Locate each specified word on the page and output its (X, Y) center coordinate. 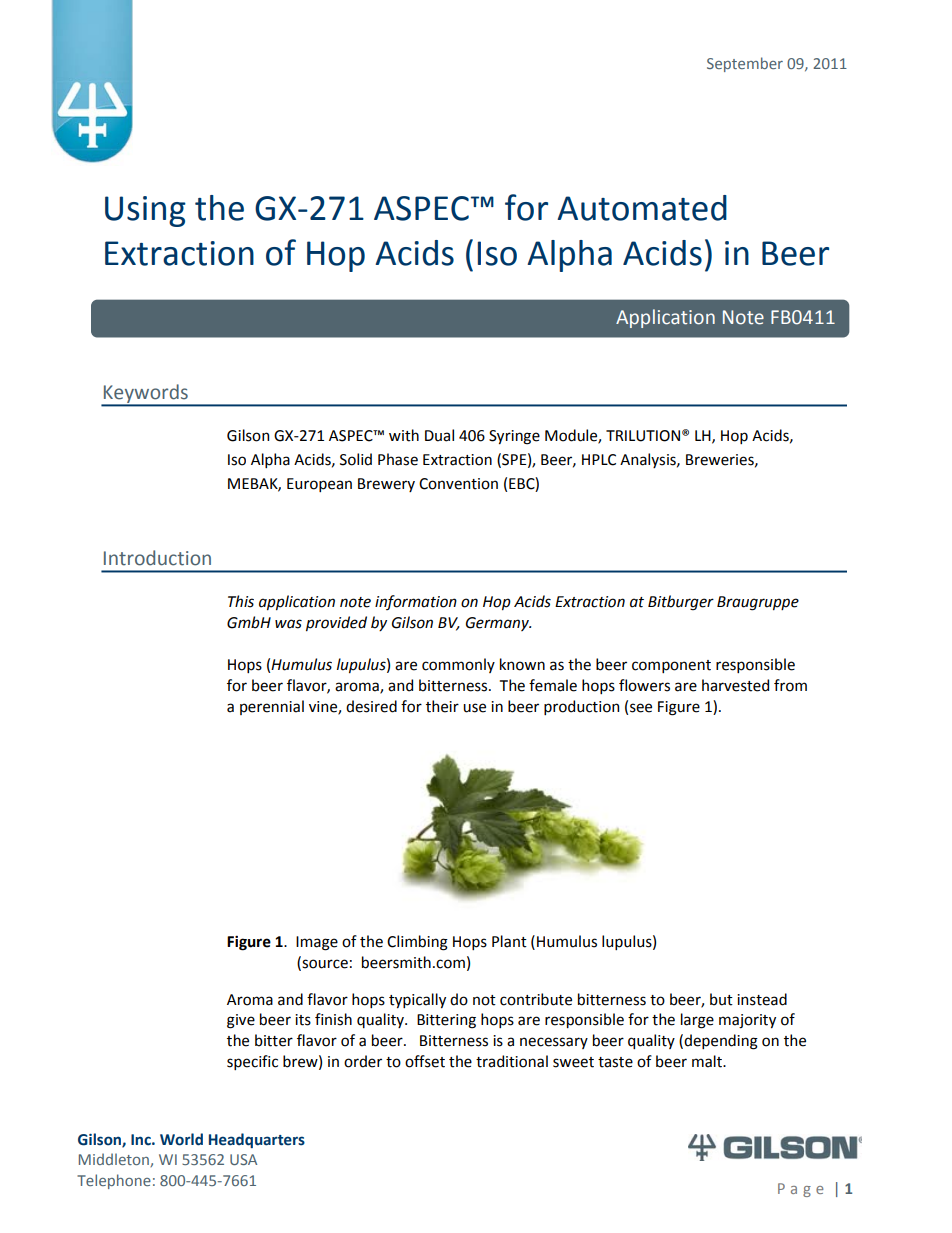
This (241, 601)
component (671, 666)
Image (317, 943)
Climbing (417, 943)
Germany (498, 624)
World (181, 1139)
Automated (642, 208)
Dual (439, 435)
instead (762, 999)
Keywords (146, 394)
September (745, 64)
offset (425, 1061)
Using (145, 211)
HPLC (599, 460)
